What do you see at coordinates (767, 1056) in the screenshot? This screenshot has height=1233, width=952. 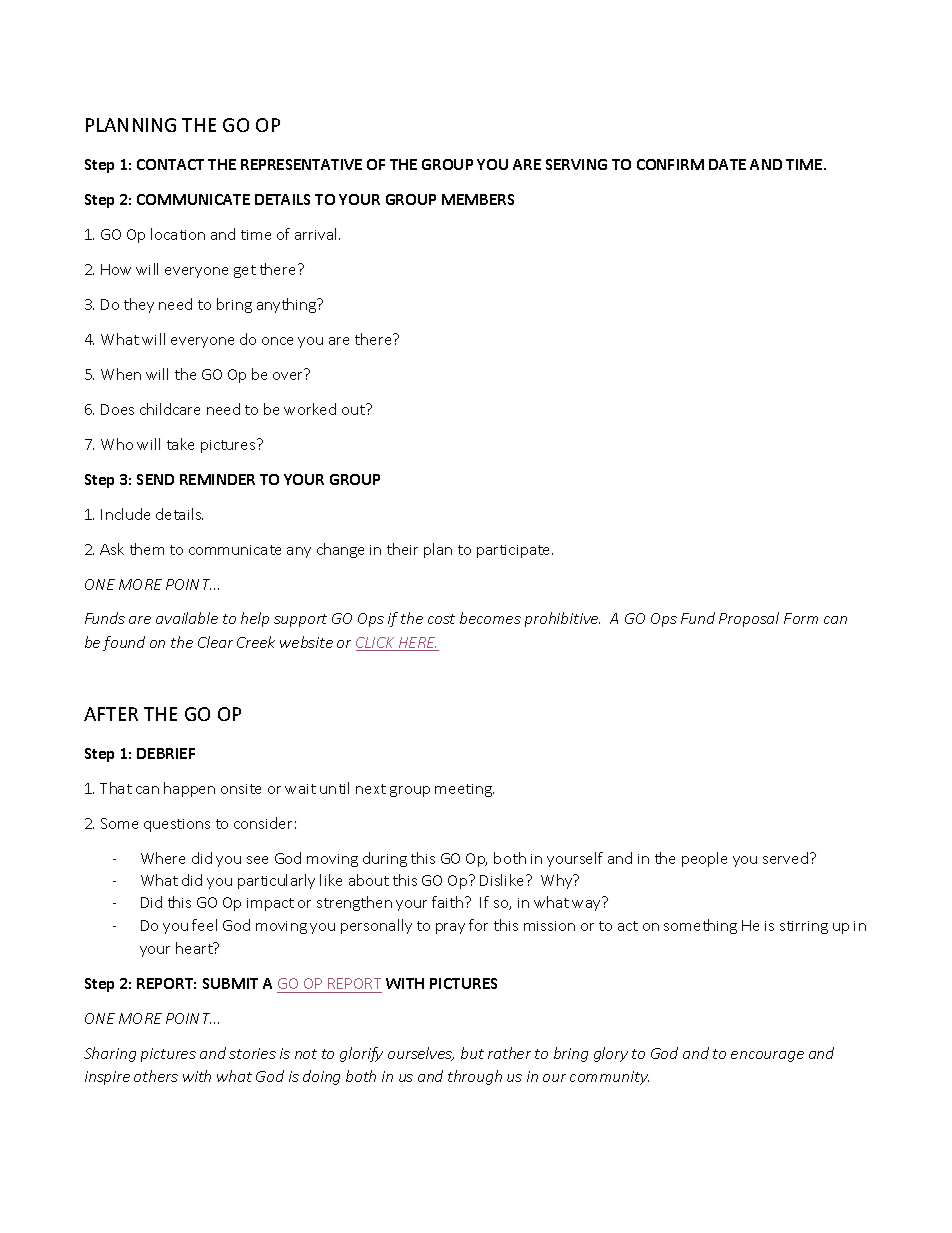 I see `encourage` at bounding box center [767, 1056].
